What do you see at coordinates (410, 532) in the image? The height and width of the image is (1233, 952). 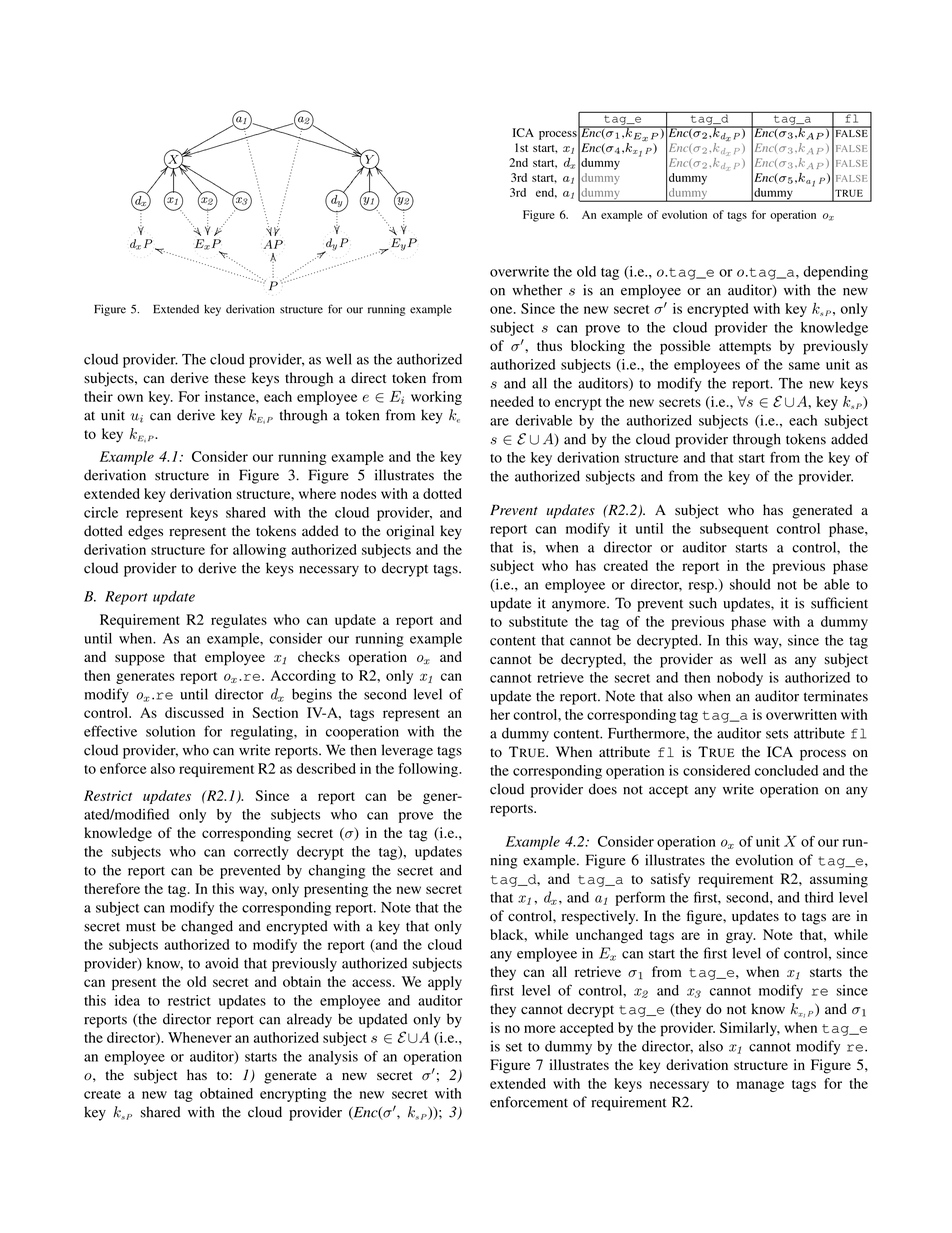 I see `original` at bounding box center [410, 532].
